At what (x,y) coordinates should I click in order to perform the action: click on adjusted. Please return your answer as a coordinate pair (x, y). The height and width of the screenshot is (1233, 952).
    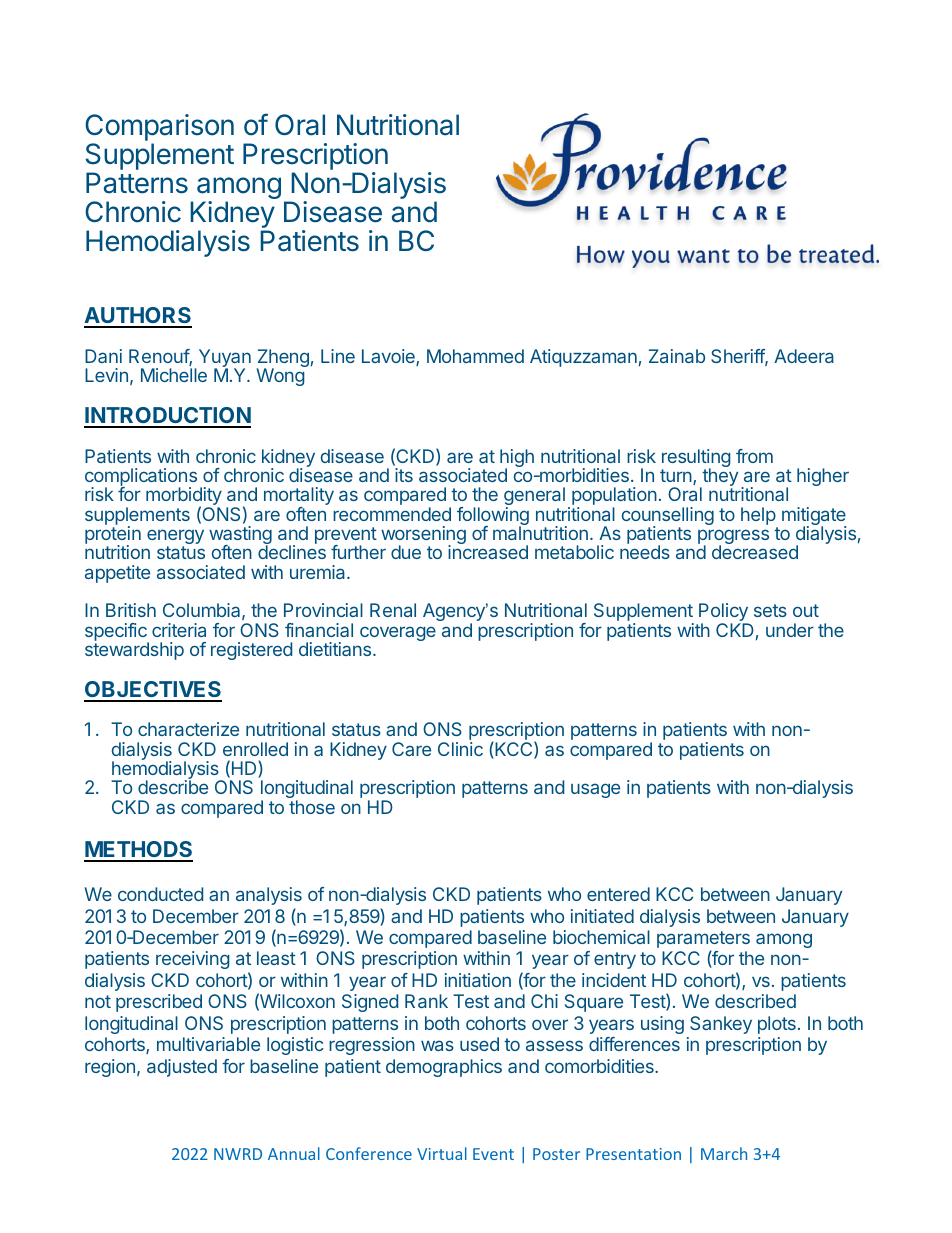
    Looking at the image, I should click on (182, 1068).
